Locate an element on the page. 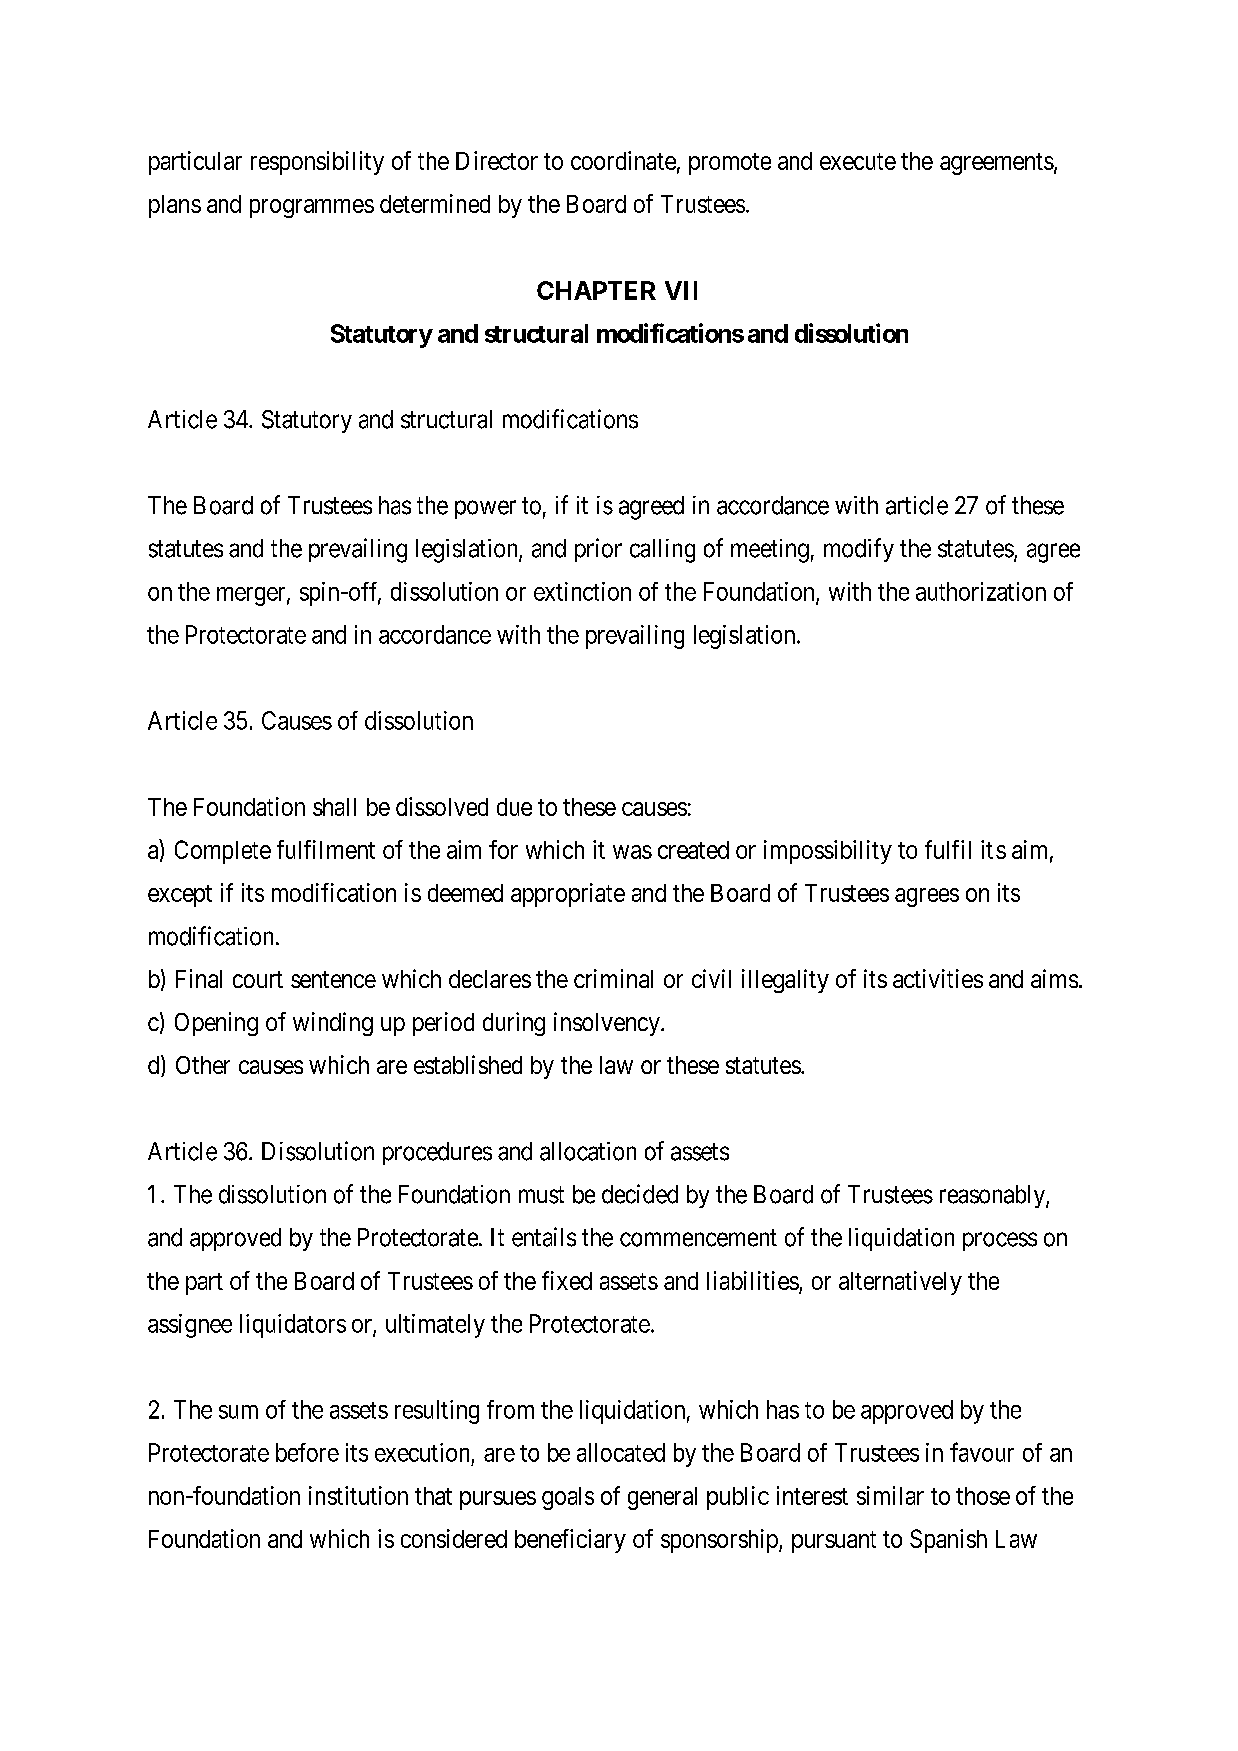 The height and width of the page is (1751, 1238). responsibility is located at coordinates (317, 163).
